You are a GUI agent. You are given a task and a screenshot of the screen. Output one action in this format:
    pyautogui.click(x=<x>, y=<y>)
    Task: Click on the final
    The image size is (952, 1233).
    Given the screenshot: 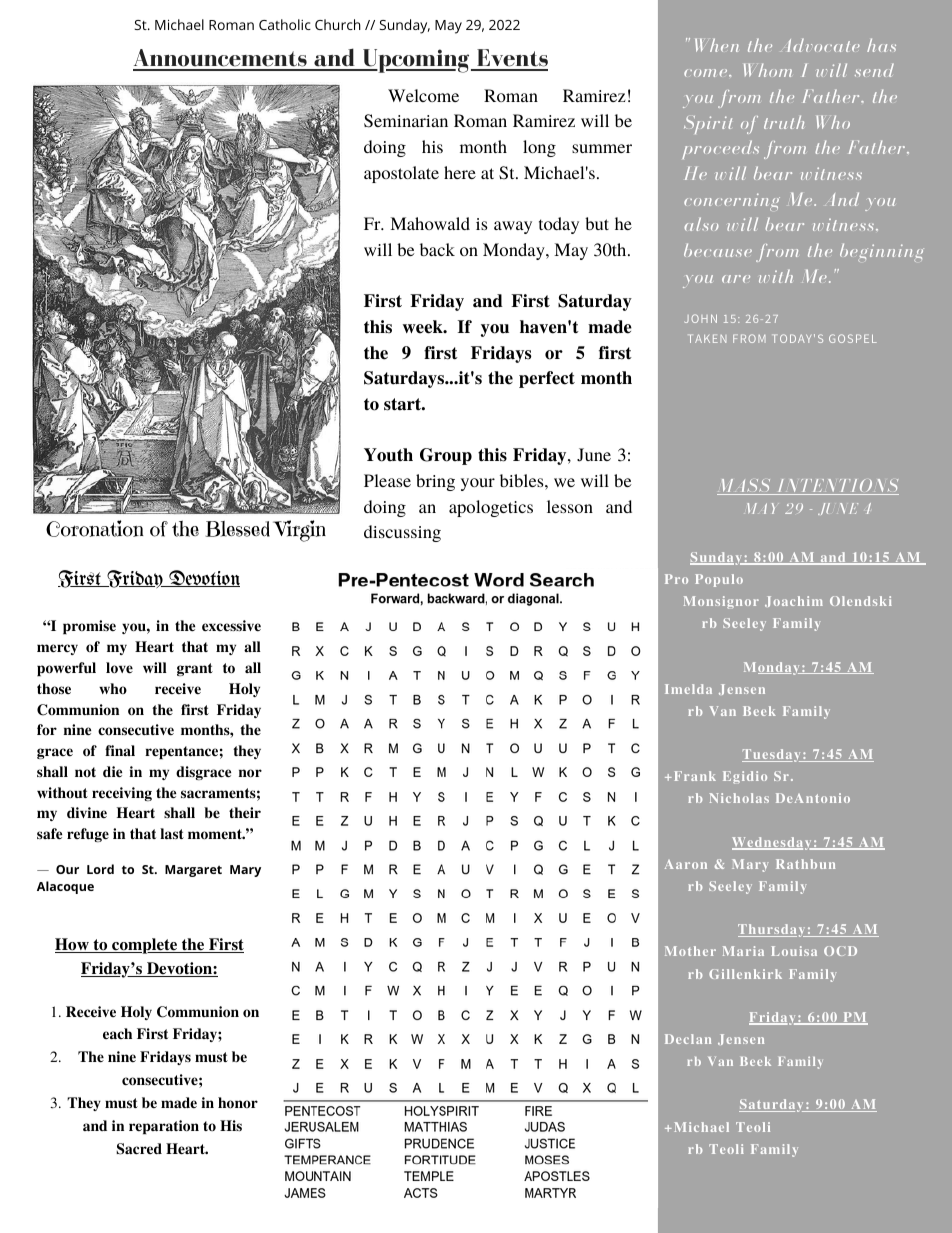 What is the action you would take?
    pyautogui.click(x=120, y=750)
